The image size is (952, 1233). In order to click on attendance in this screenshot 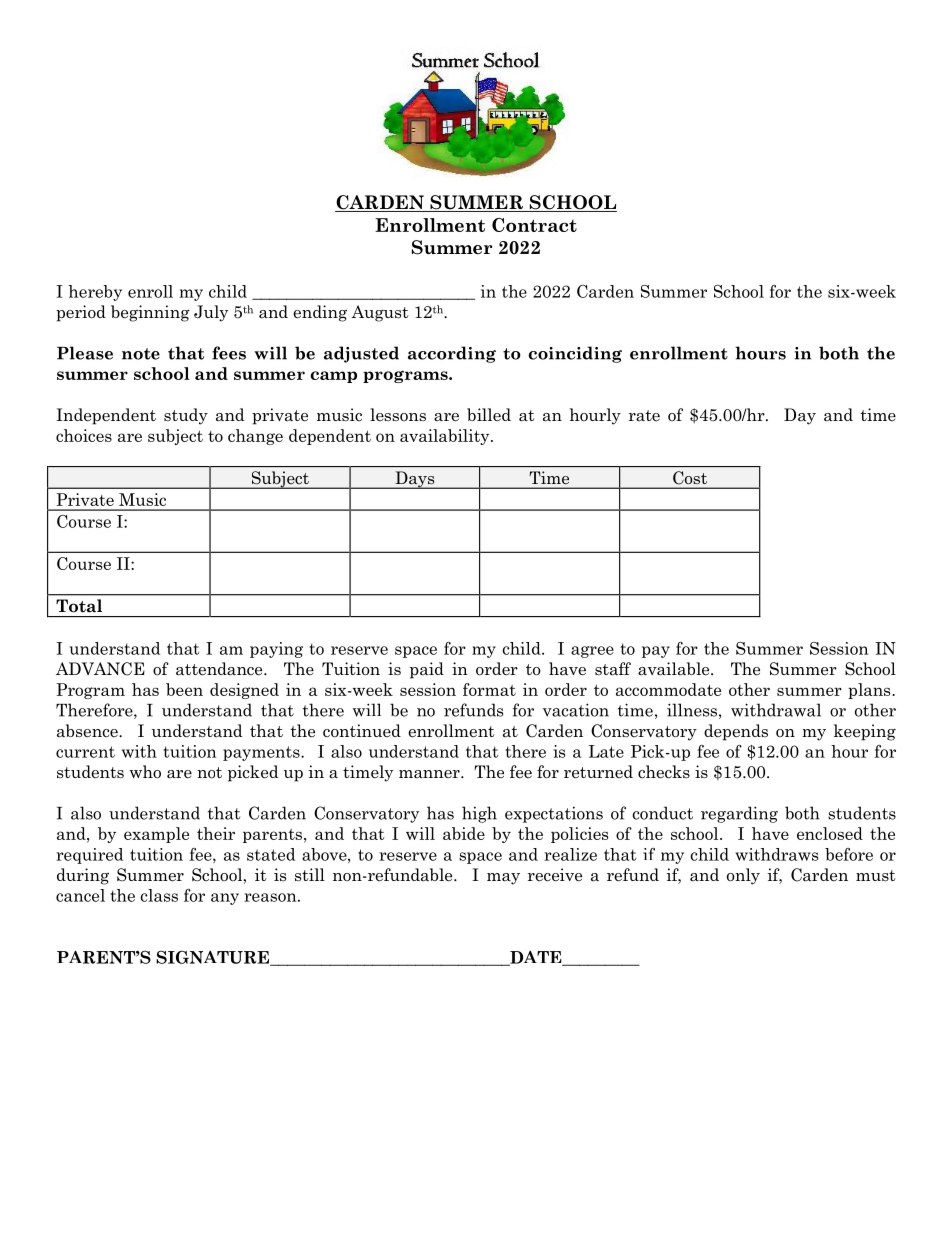, I will do `click(220, 669)`.
